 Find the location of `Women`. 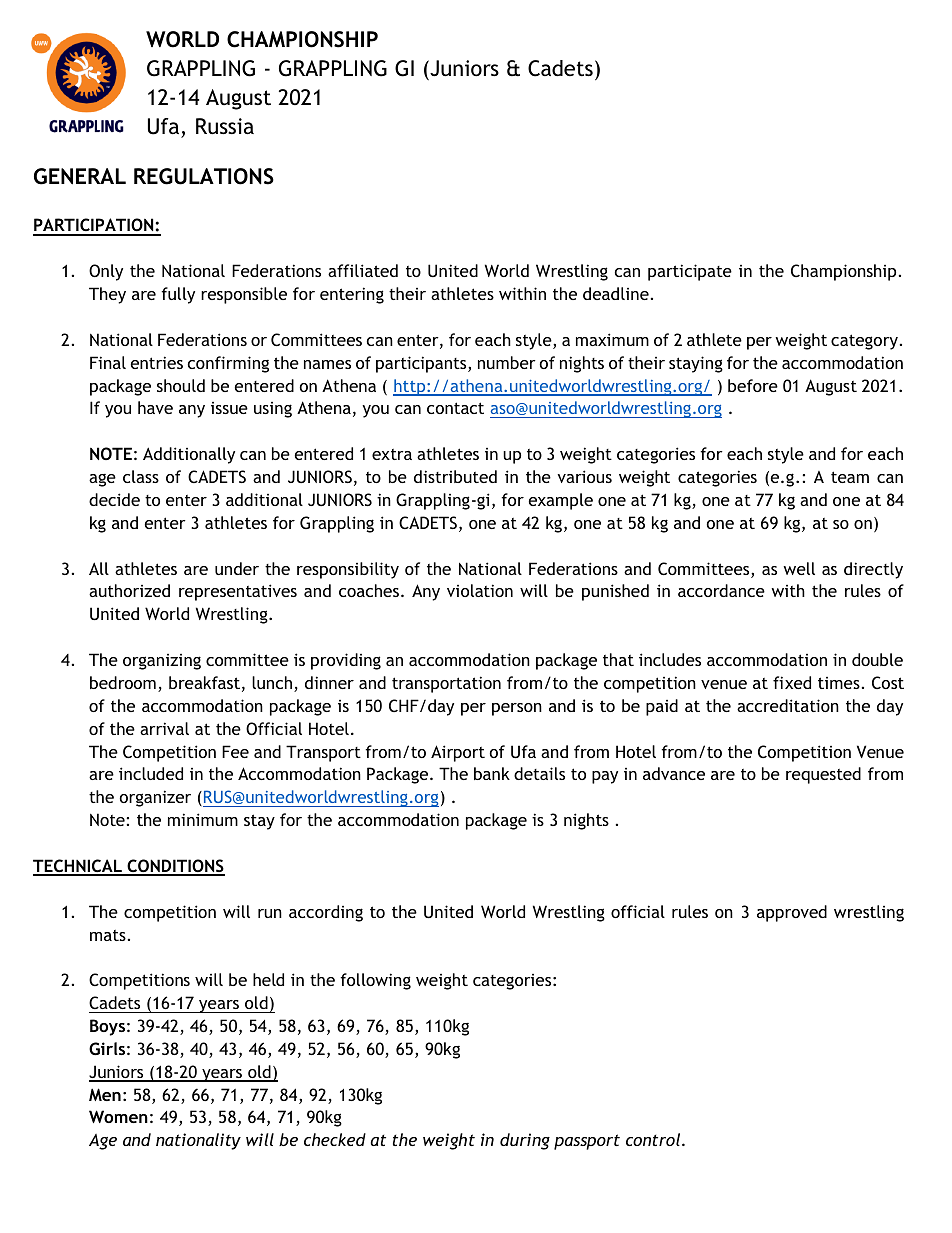

Women is located at coordinates (118, 1116).
